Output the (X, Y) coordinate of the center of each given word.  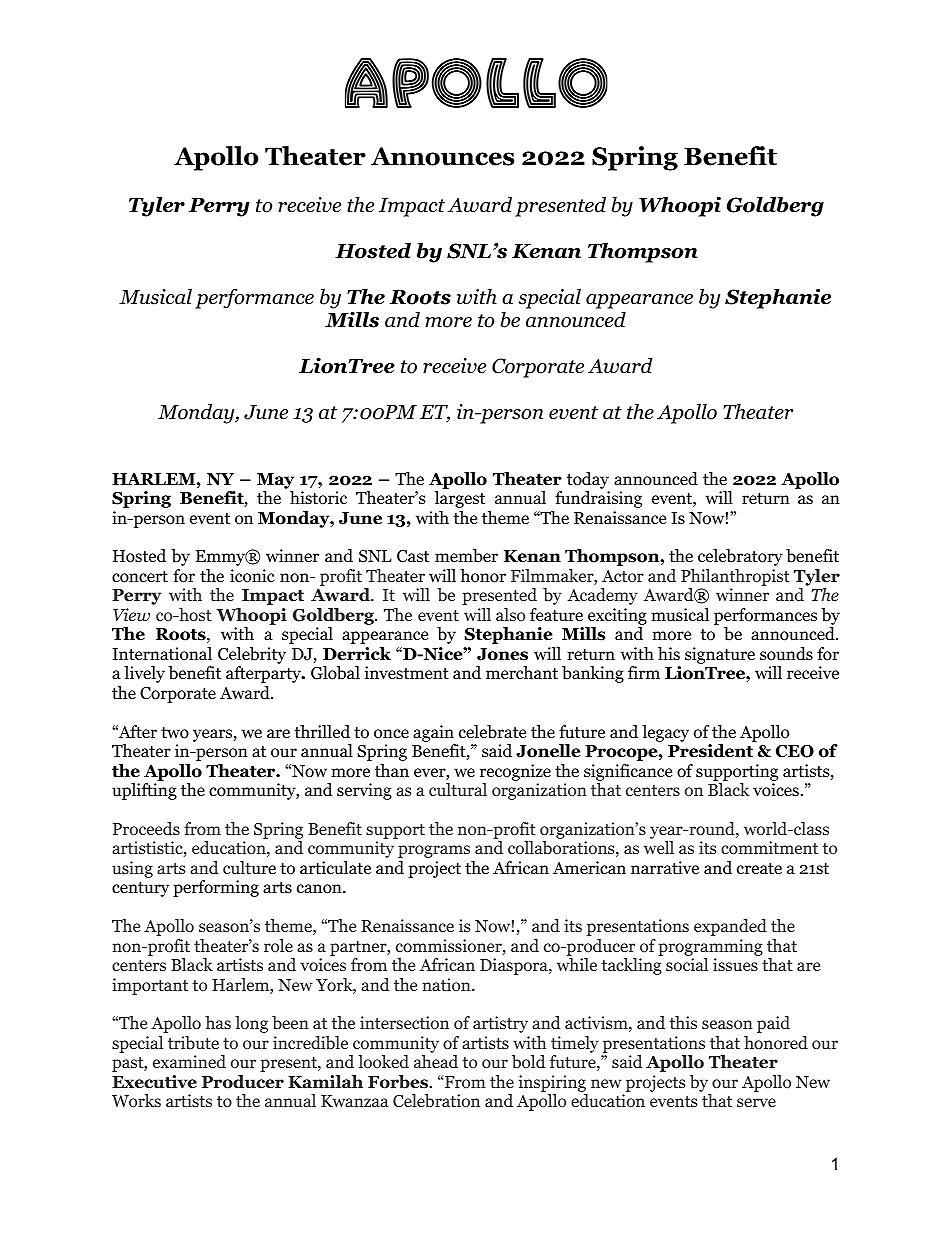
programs (434, 851)
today (588, 480)
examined (189, 1061)
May (275, 481)
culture (249, 868)
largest (460, 499)
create (759, 869)
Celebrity (252, 655)
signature (720, 655)
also (510, 614)
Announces (443, 156)
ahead (436, 1061)
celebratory (740, 557)
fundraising (598, 499)
